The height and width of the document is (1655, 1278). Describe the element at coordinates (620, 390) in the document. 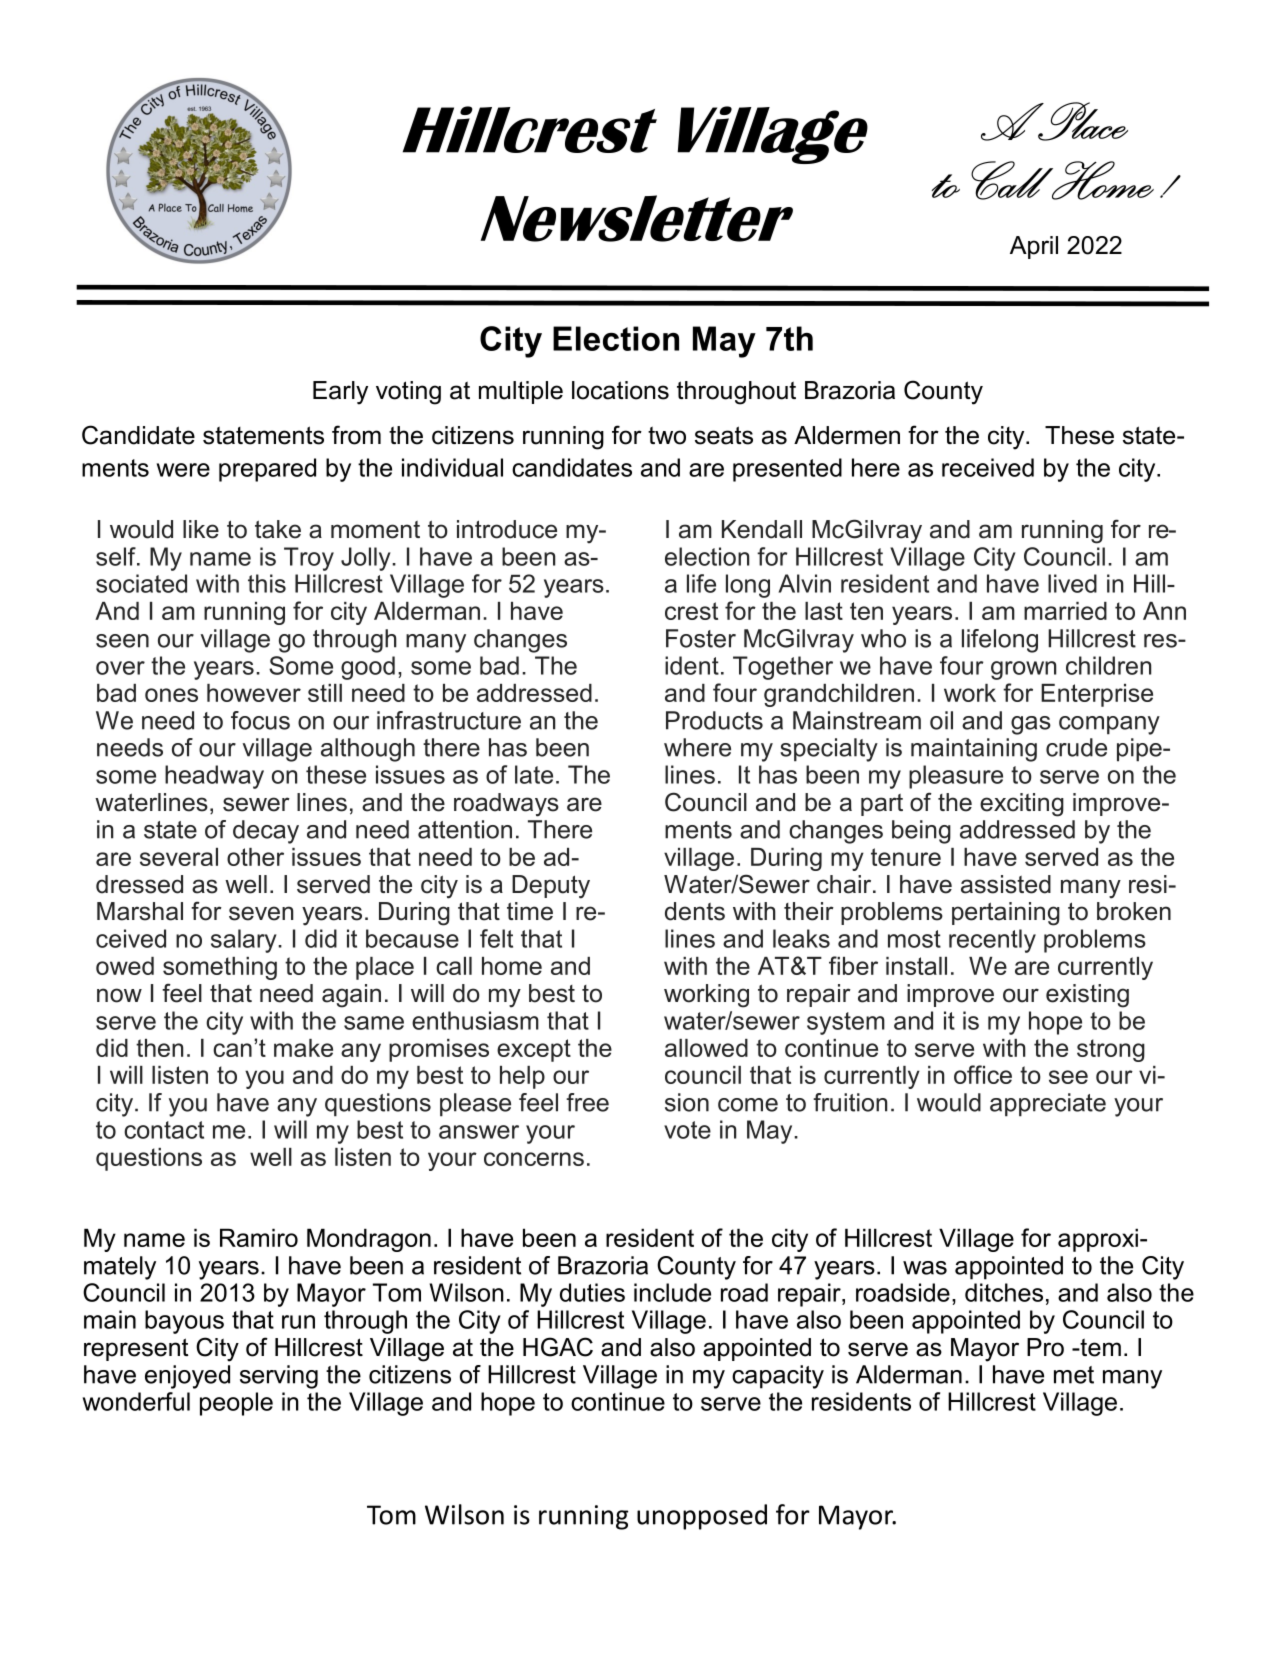

I see `locations` at that location.
